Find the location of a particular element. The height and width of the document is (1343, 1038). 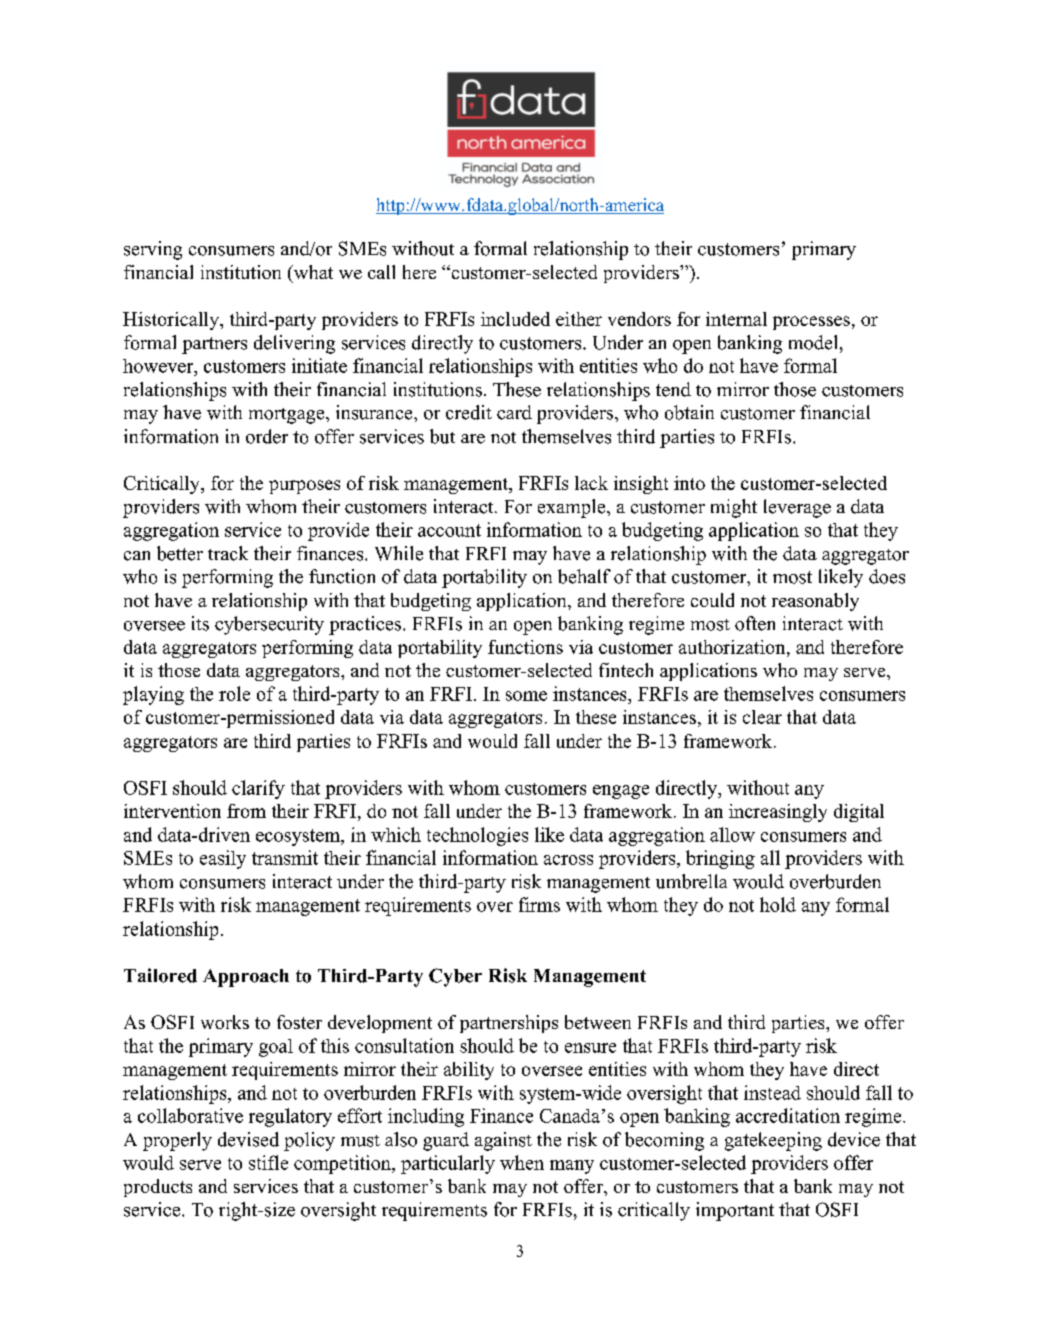

firms is located at coordinates (539, 904).
